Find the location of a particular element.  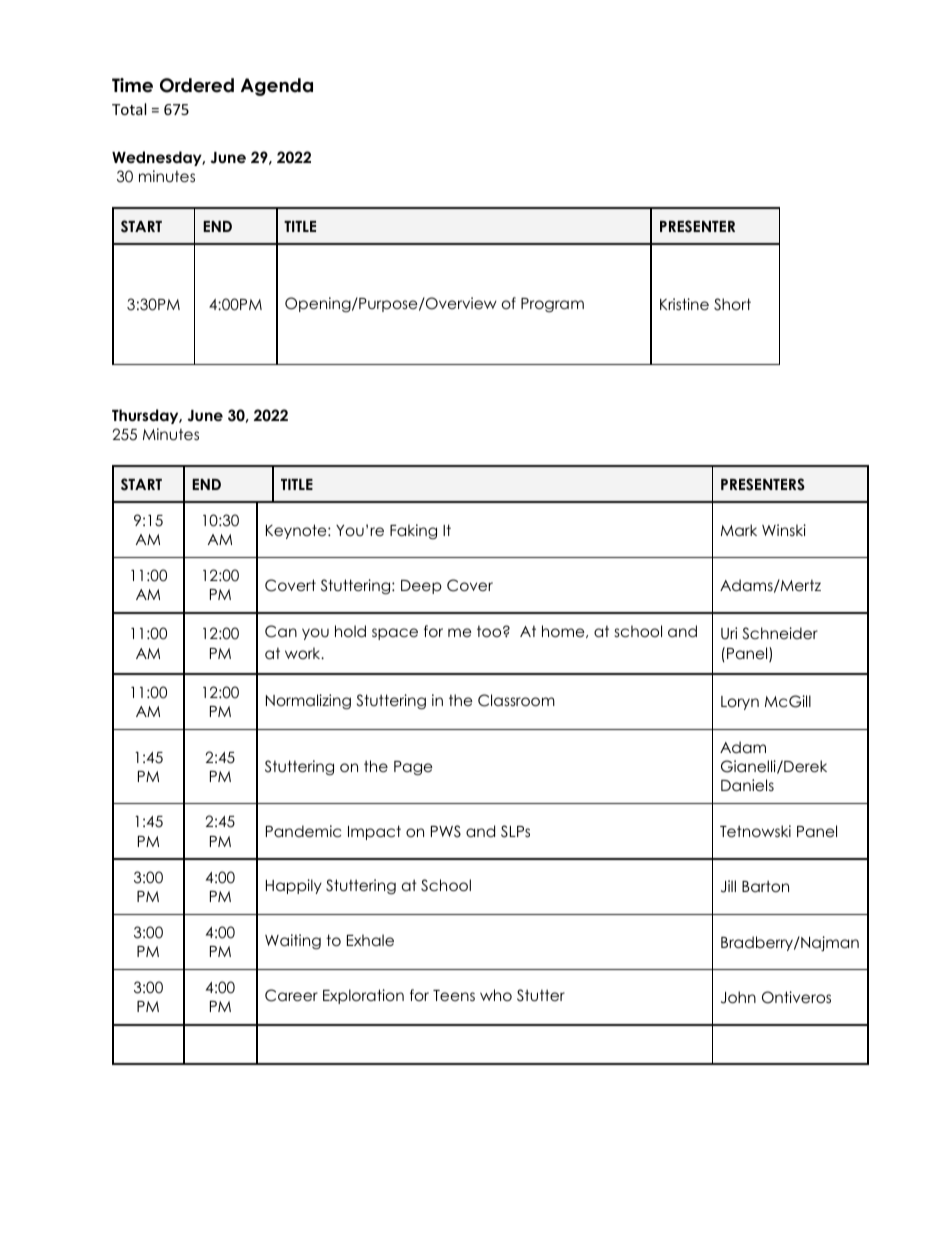

Page is located at coordinates (413, 768).
